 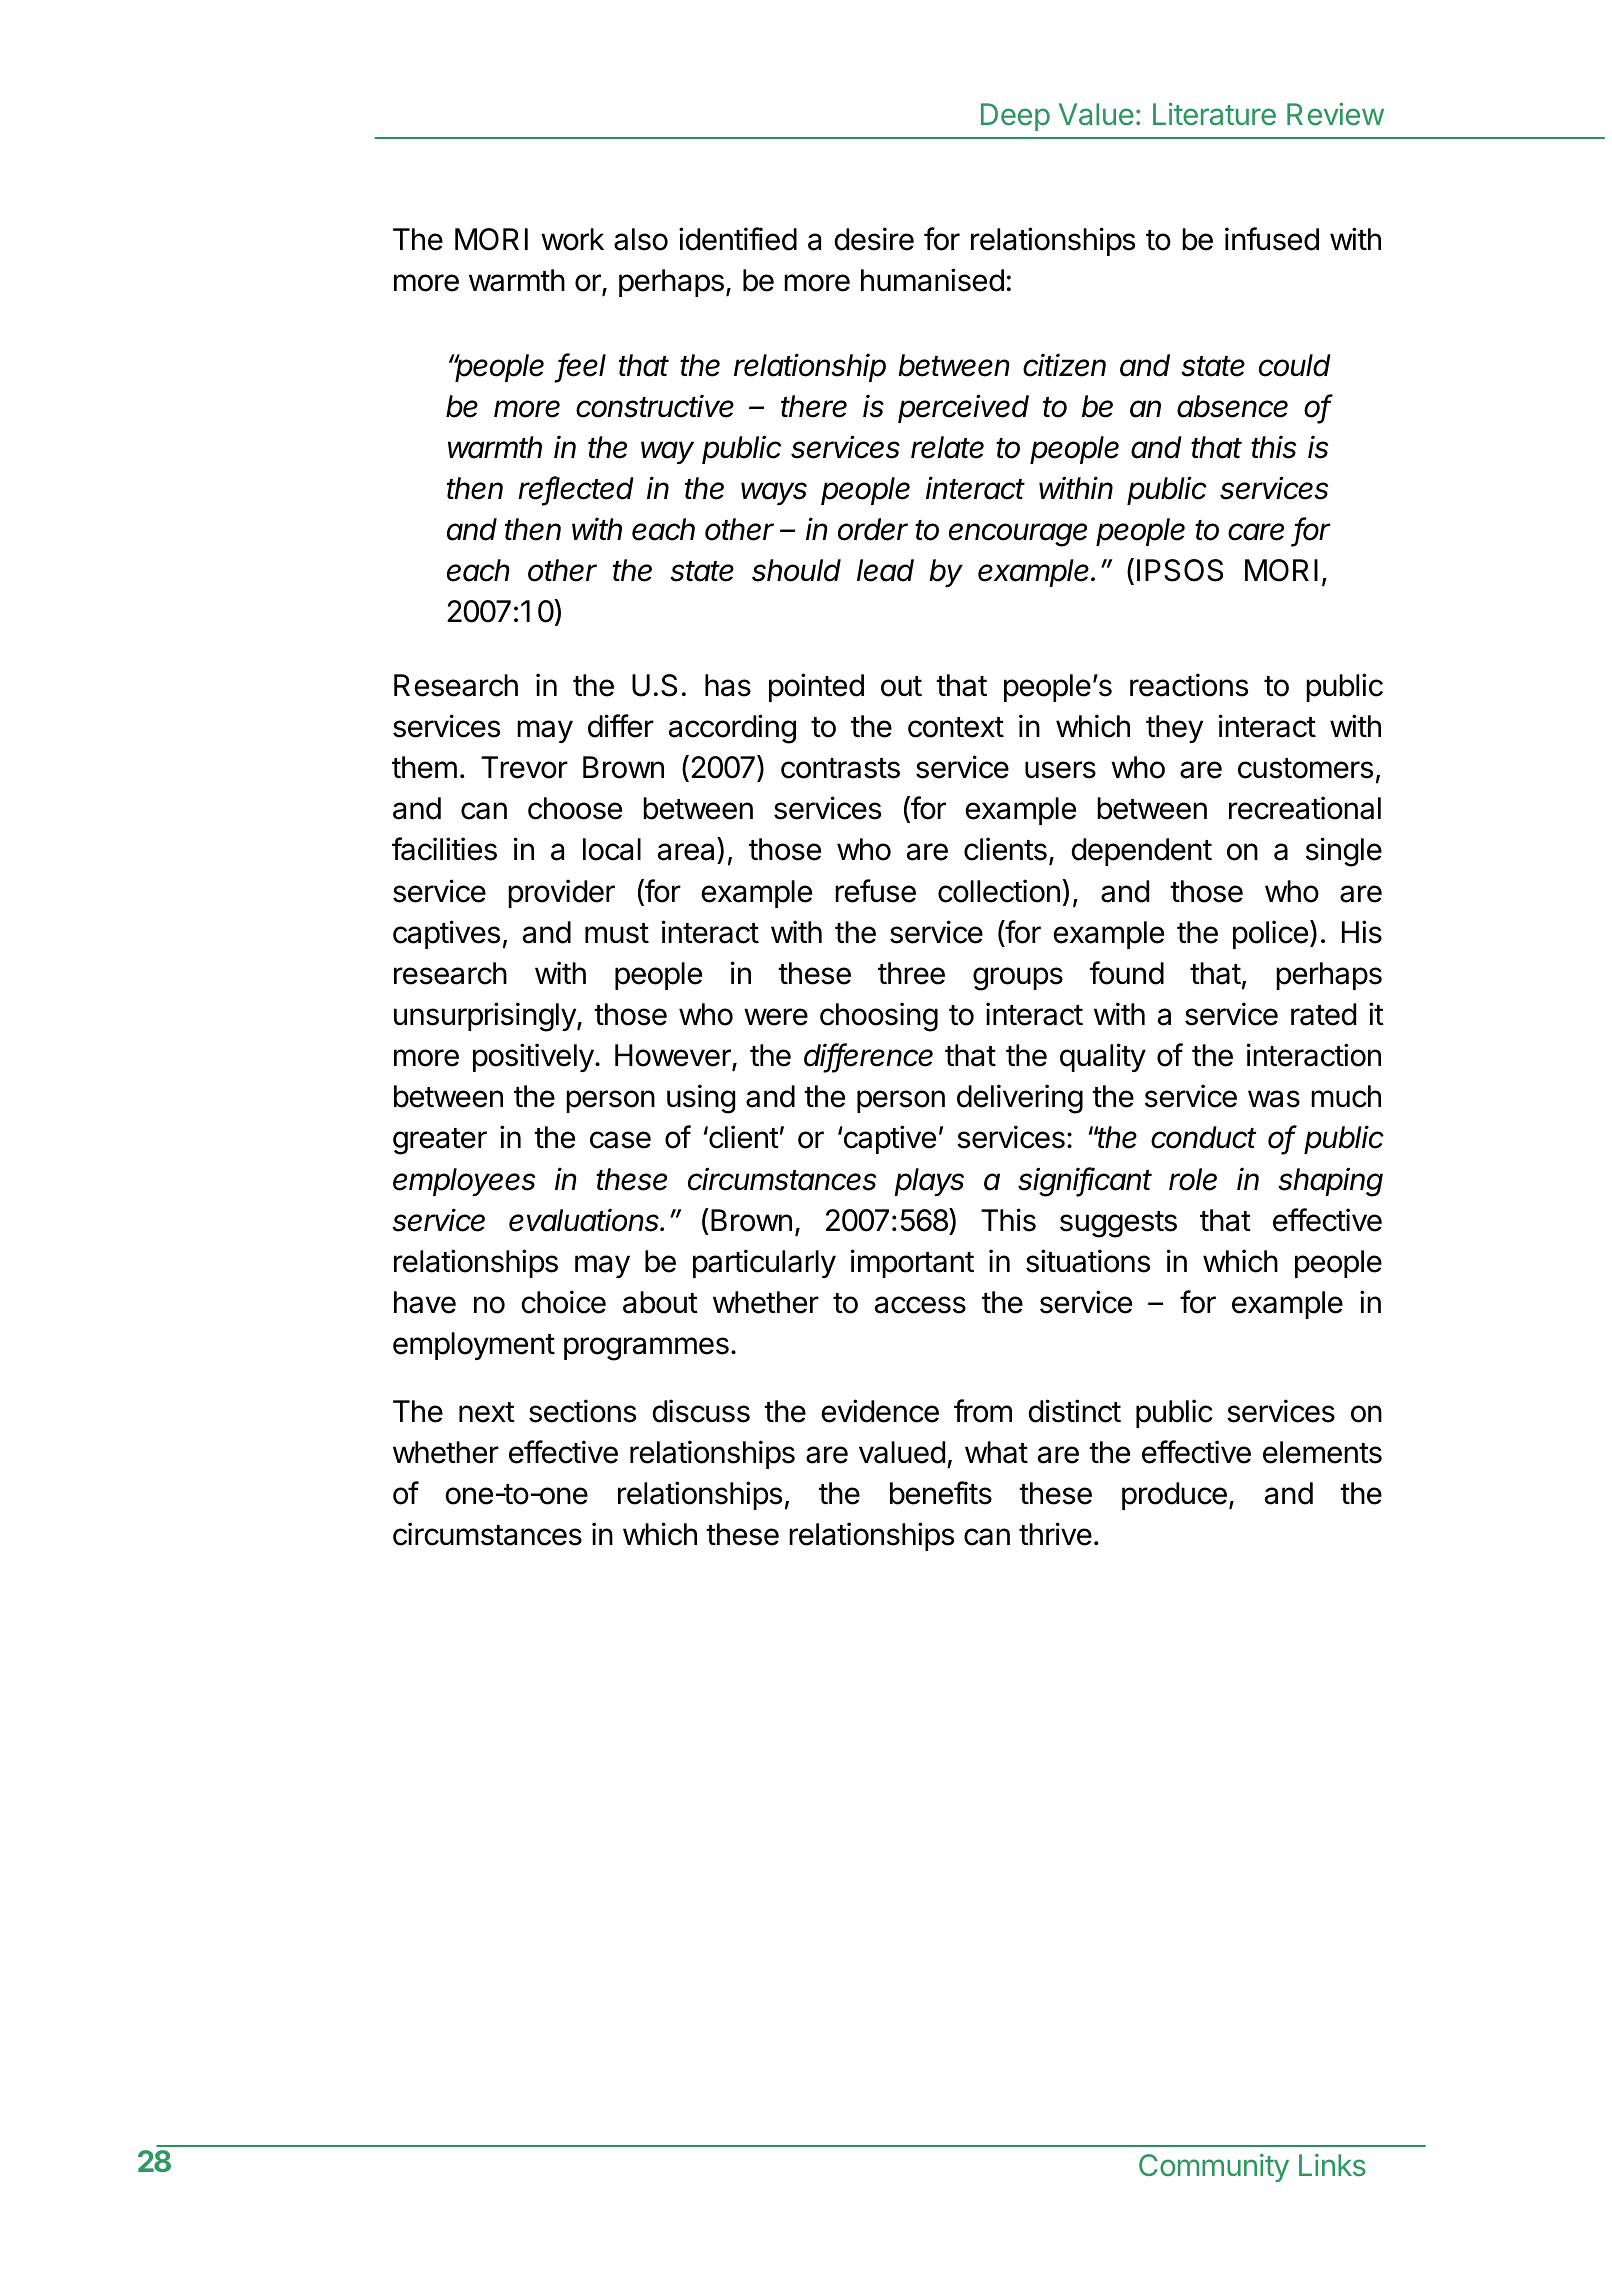 I want to click on Community, so click(x=1214, y=2168).
